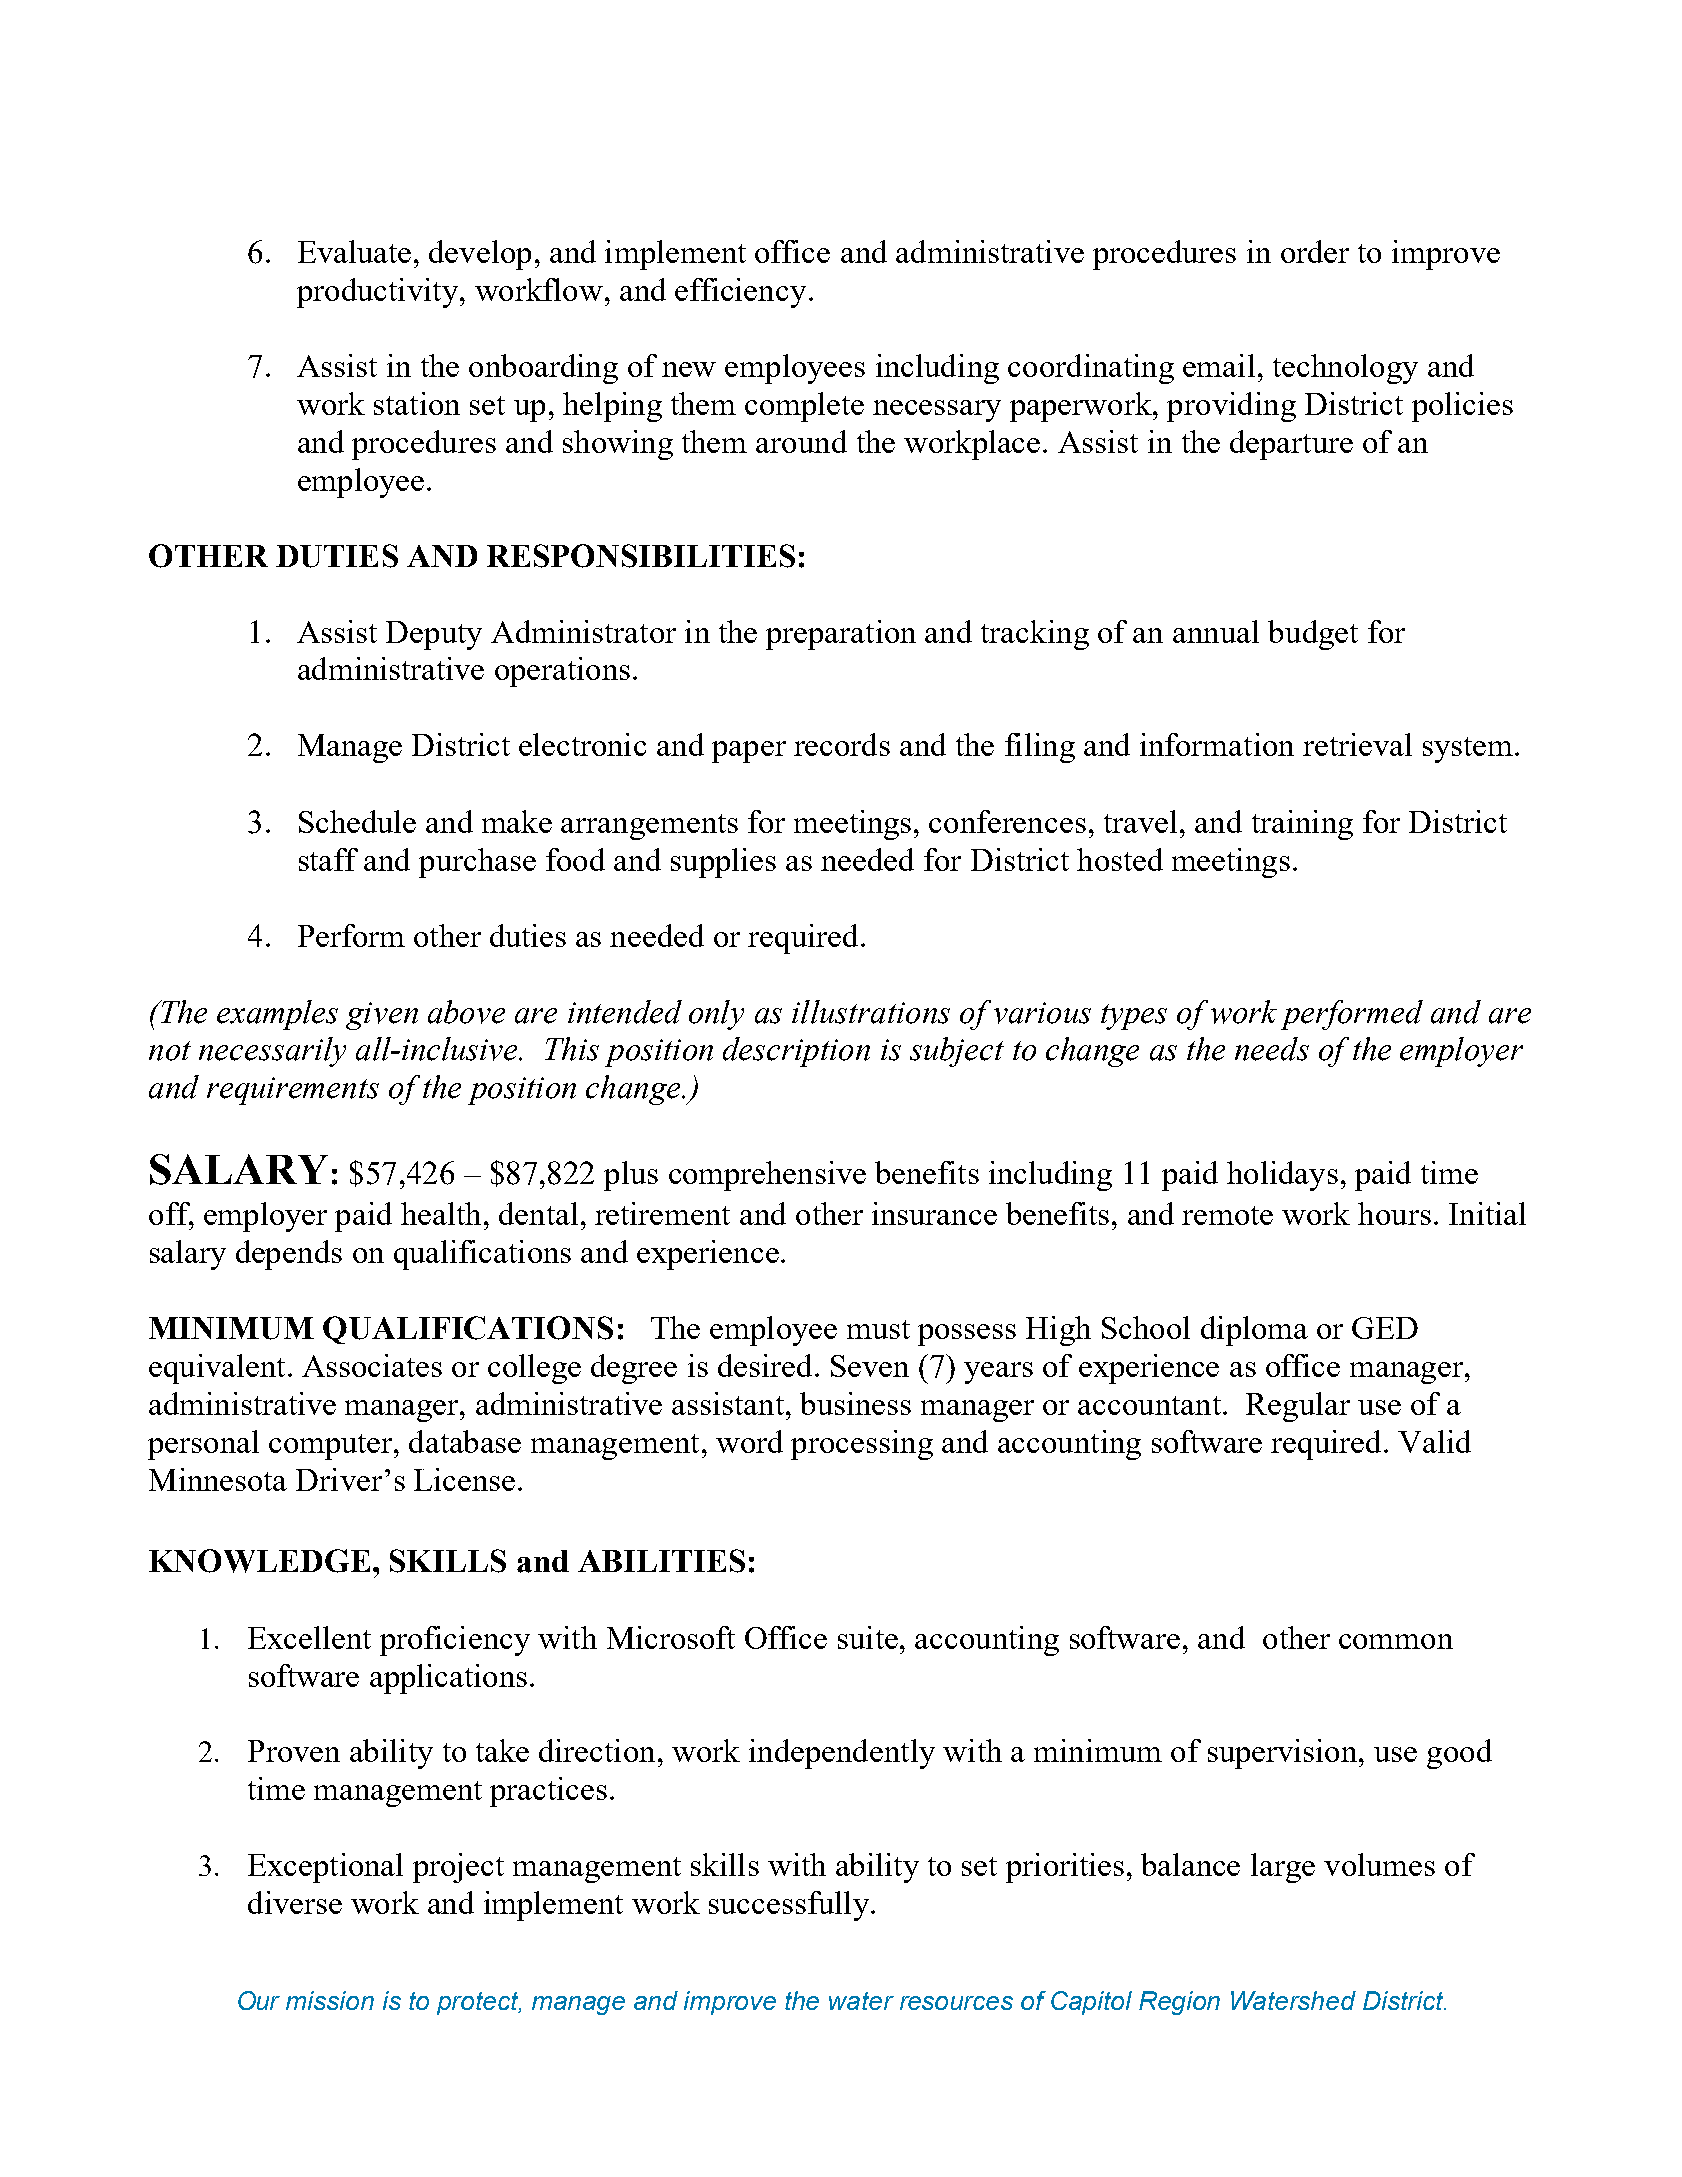  I want to click on mission, so click(330, 2000).
